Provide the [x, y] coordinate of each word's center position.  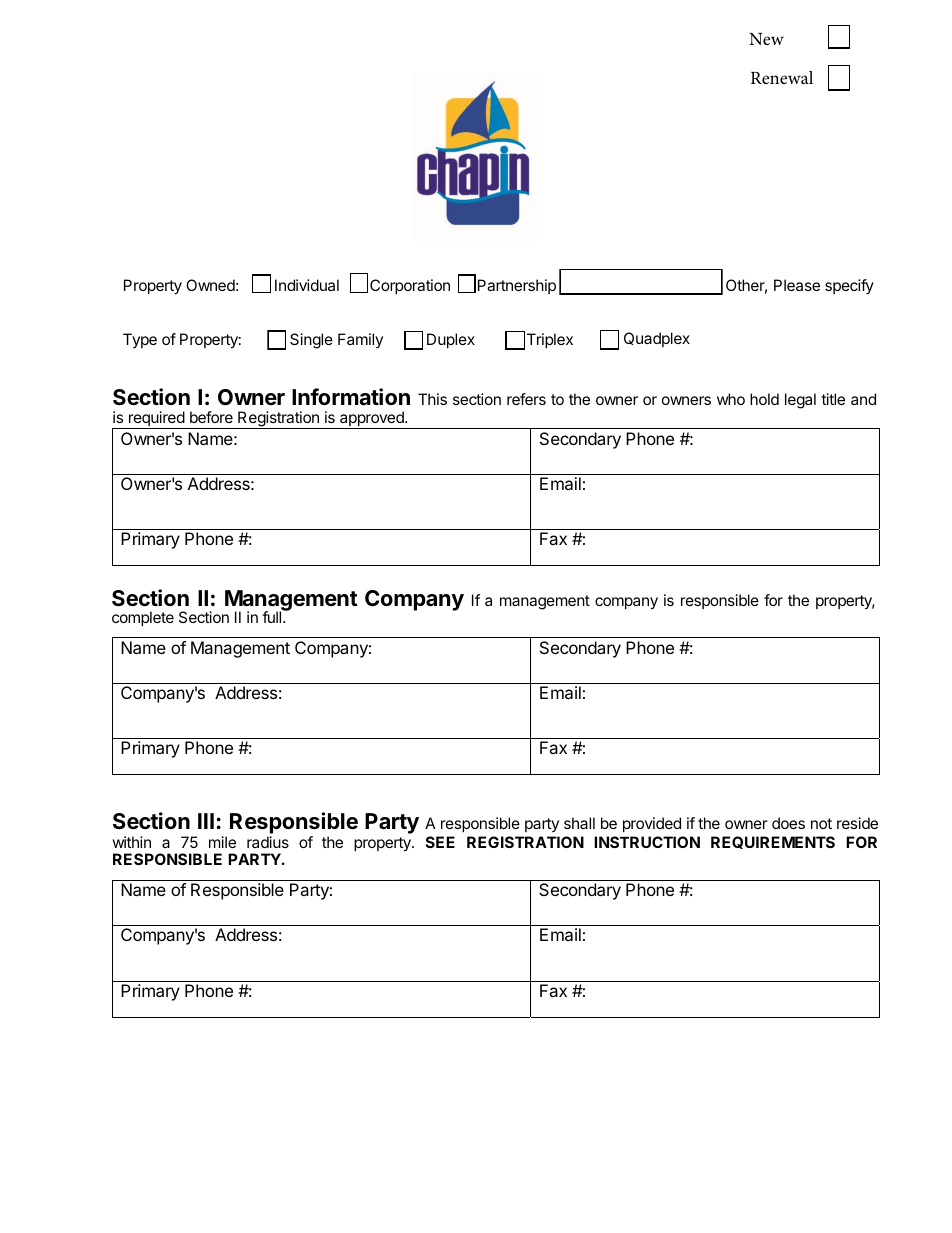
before [211, 417]
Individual [307, 285]
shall [579, 823]
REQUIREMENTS [773, 842]
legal [800, 401]
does [788, 823]
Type [140, 340]
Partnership [517, 286]
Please [797, 285]
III [206, 821]
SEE [440, 842]
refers [526, 399]
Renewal [782, 77]
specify [849, 286]
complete [143, 618]
